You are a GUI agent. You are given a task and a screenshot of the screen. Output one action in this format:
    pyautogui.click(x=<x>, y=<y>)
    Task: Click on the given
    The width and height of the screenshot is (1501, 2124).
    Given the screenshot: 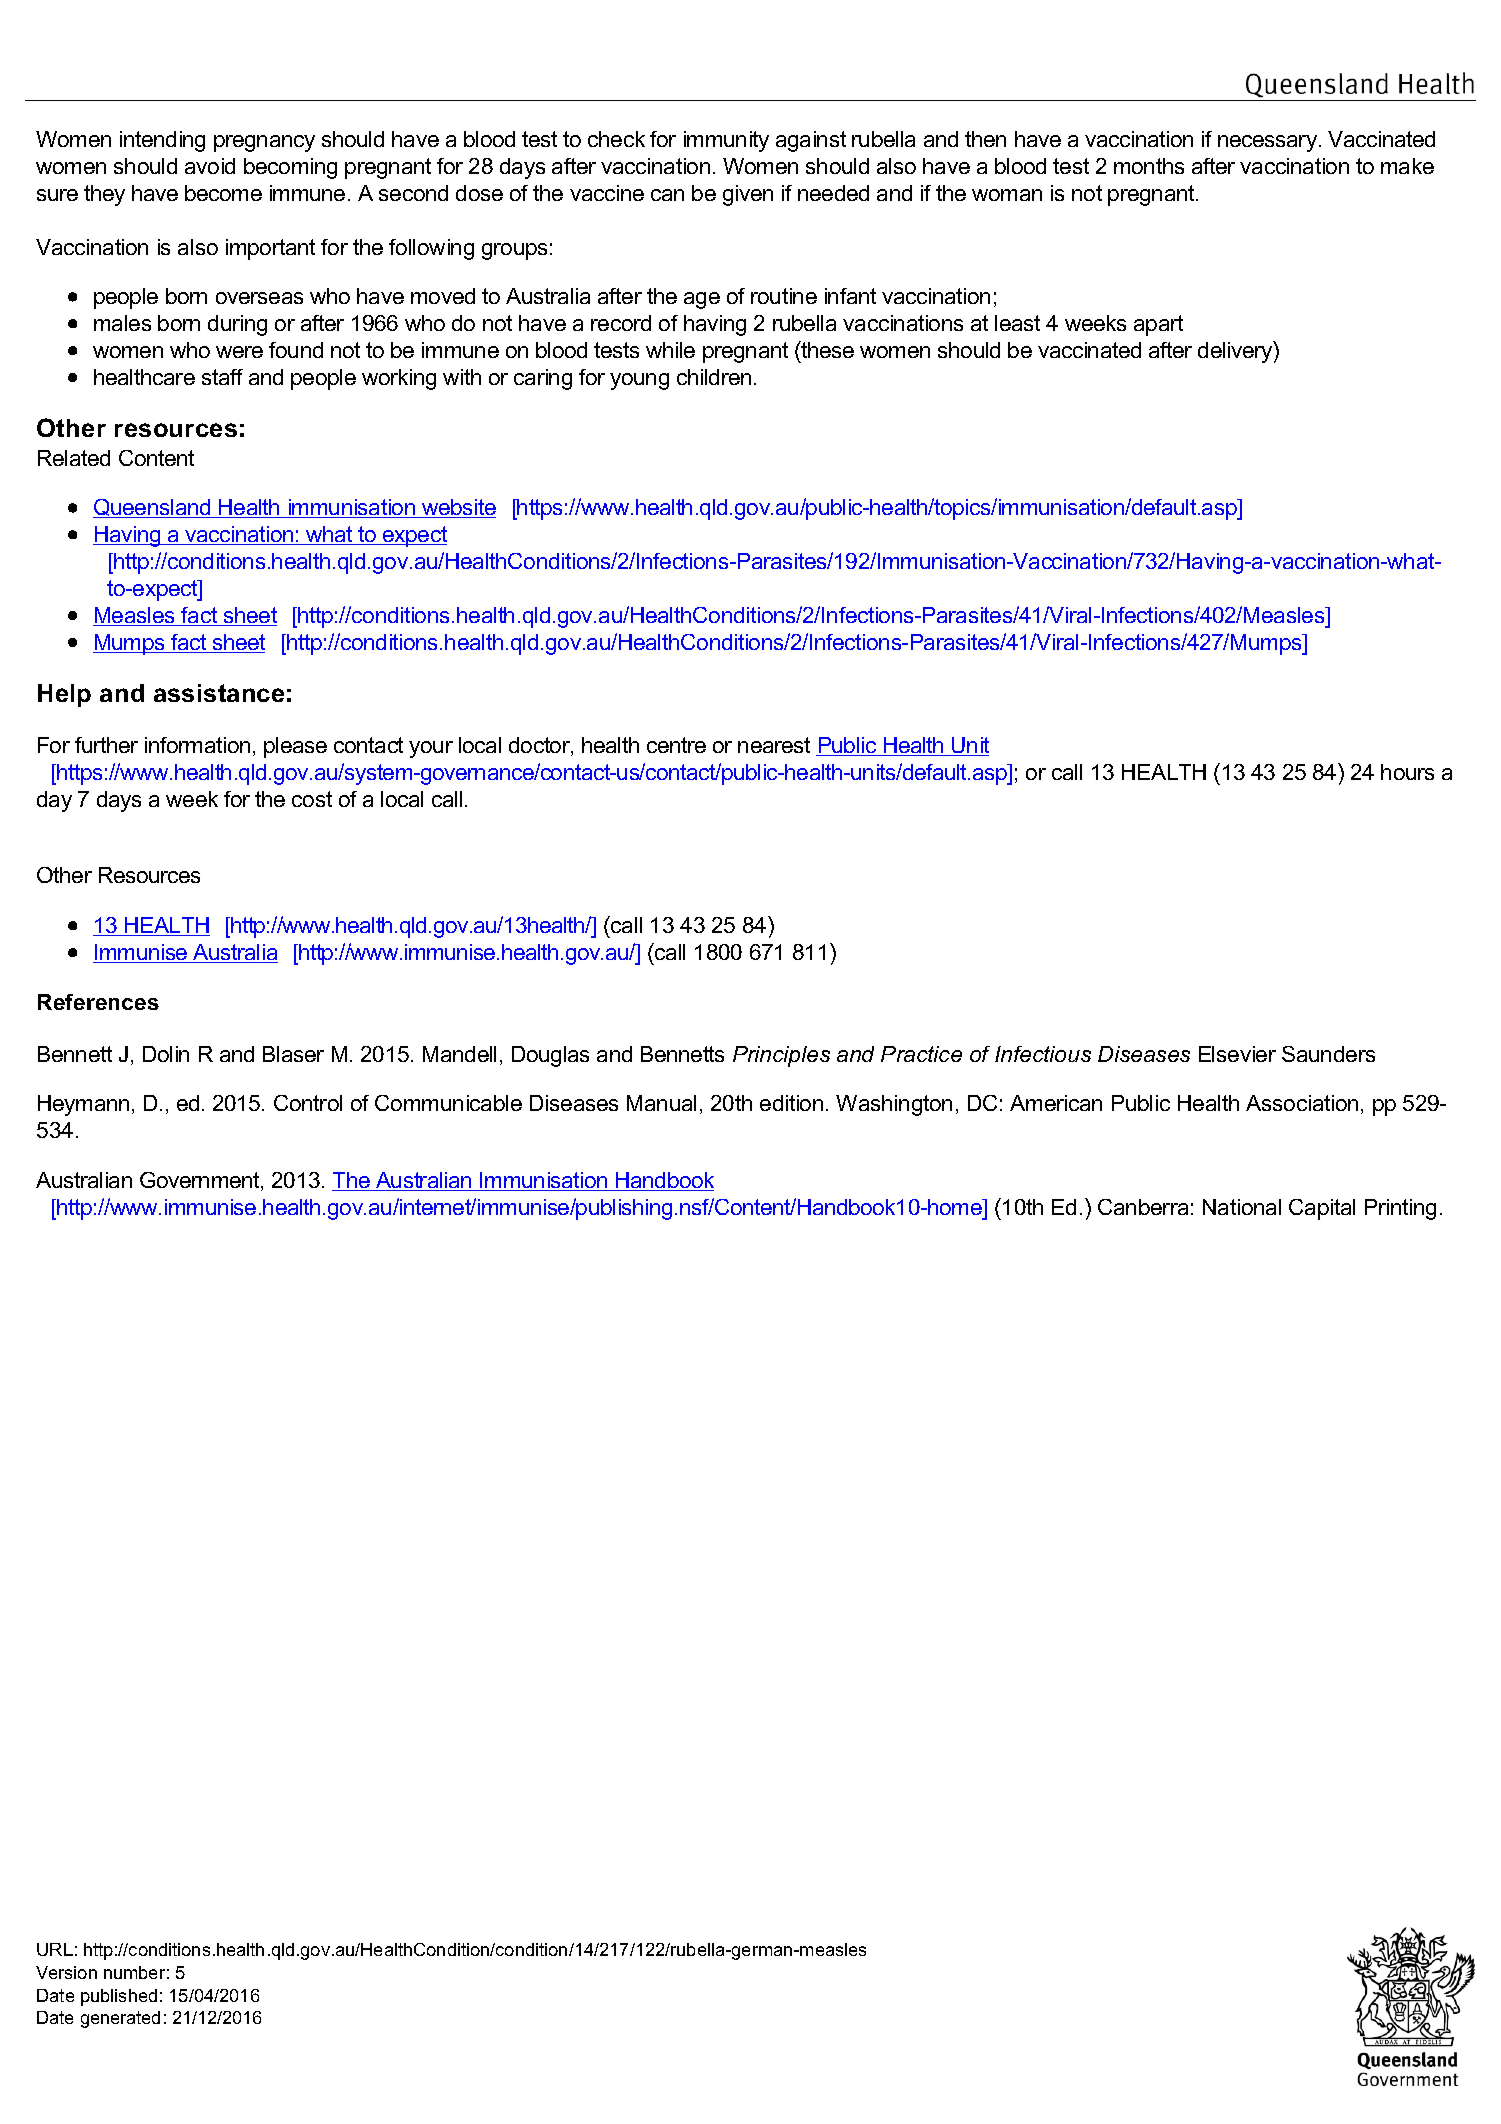 What is the action you would take?
    pyautogui.click(x=748, y=195)
